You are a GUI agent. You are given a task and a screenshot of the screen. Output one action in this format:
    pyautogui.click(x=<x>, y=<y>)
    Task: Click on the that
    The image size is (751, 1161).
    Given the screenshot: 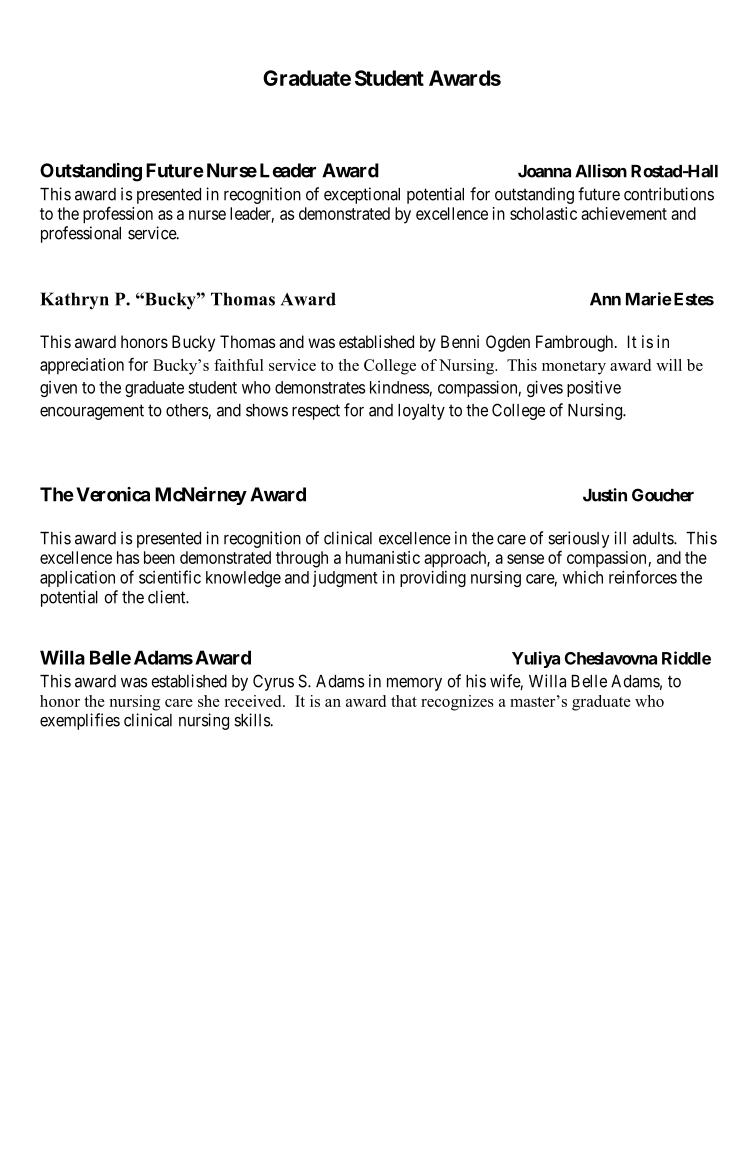 What is the action you would take?
    pyautogui.click(x=404, y=701)
